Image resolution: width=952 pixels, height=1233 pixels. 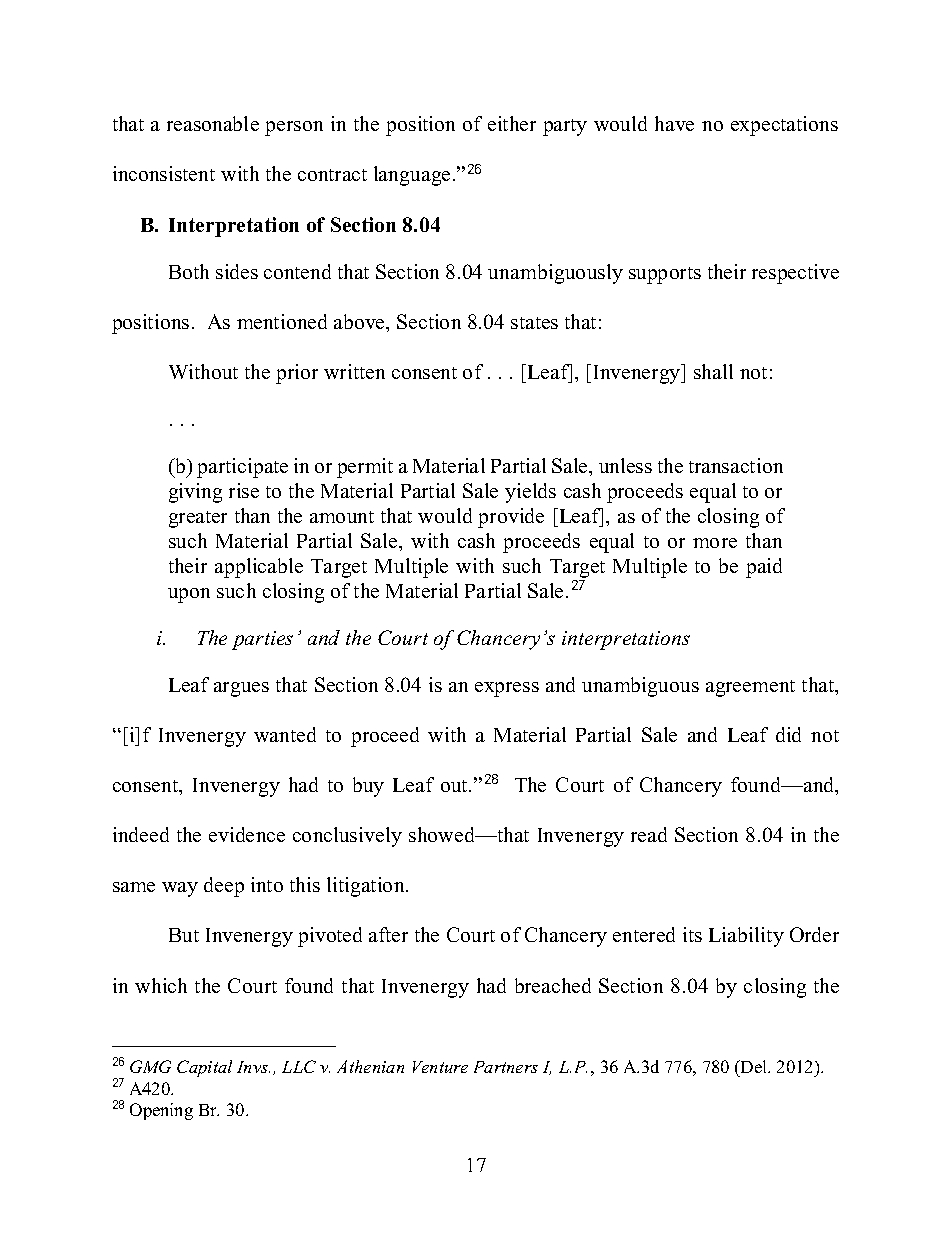 What do you see at coordinates (649, 834) in the document?
I see `read` at bounding box center [649, 834].
